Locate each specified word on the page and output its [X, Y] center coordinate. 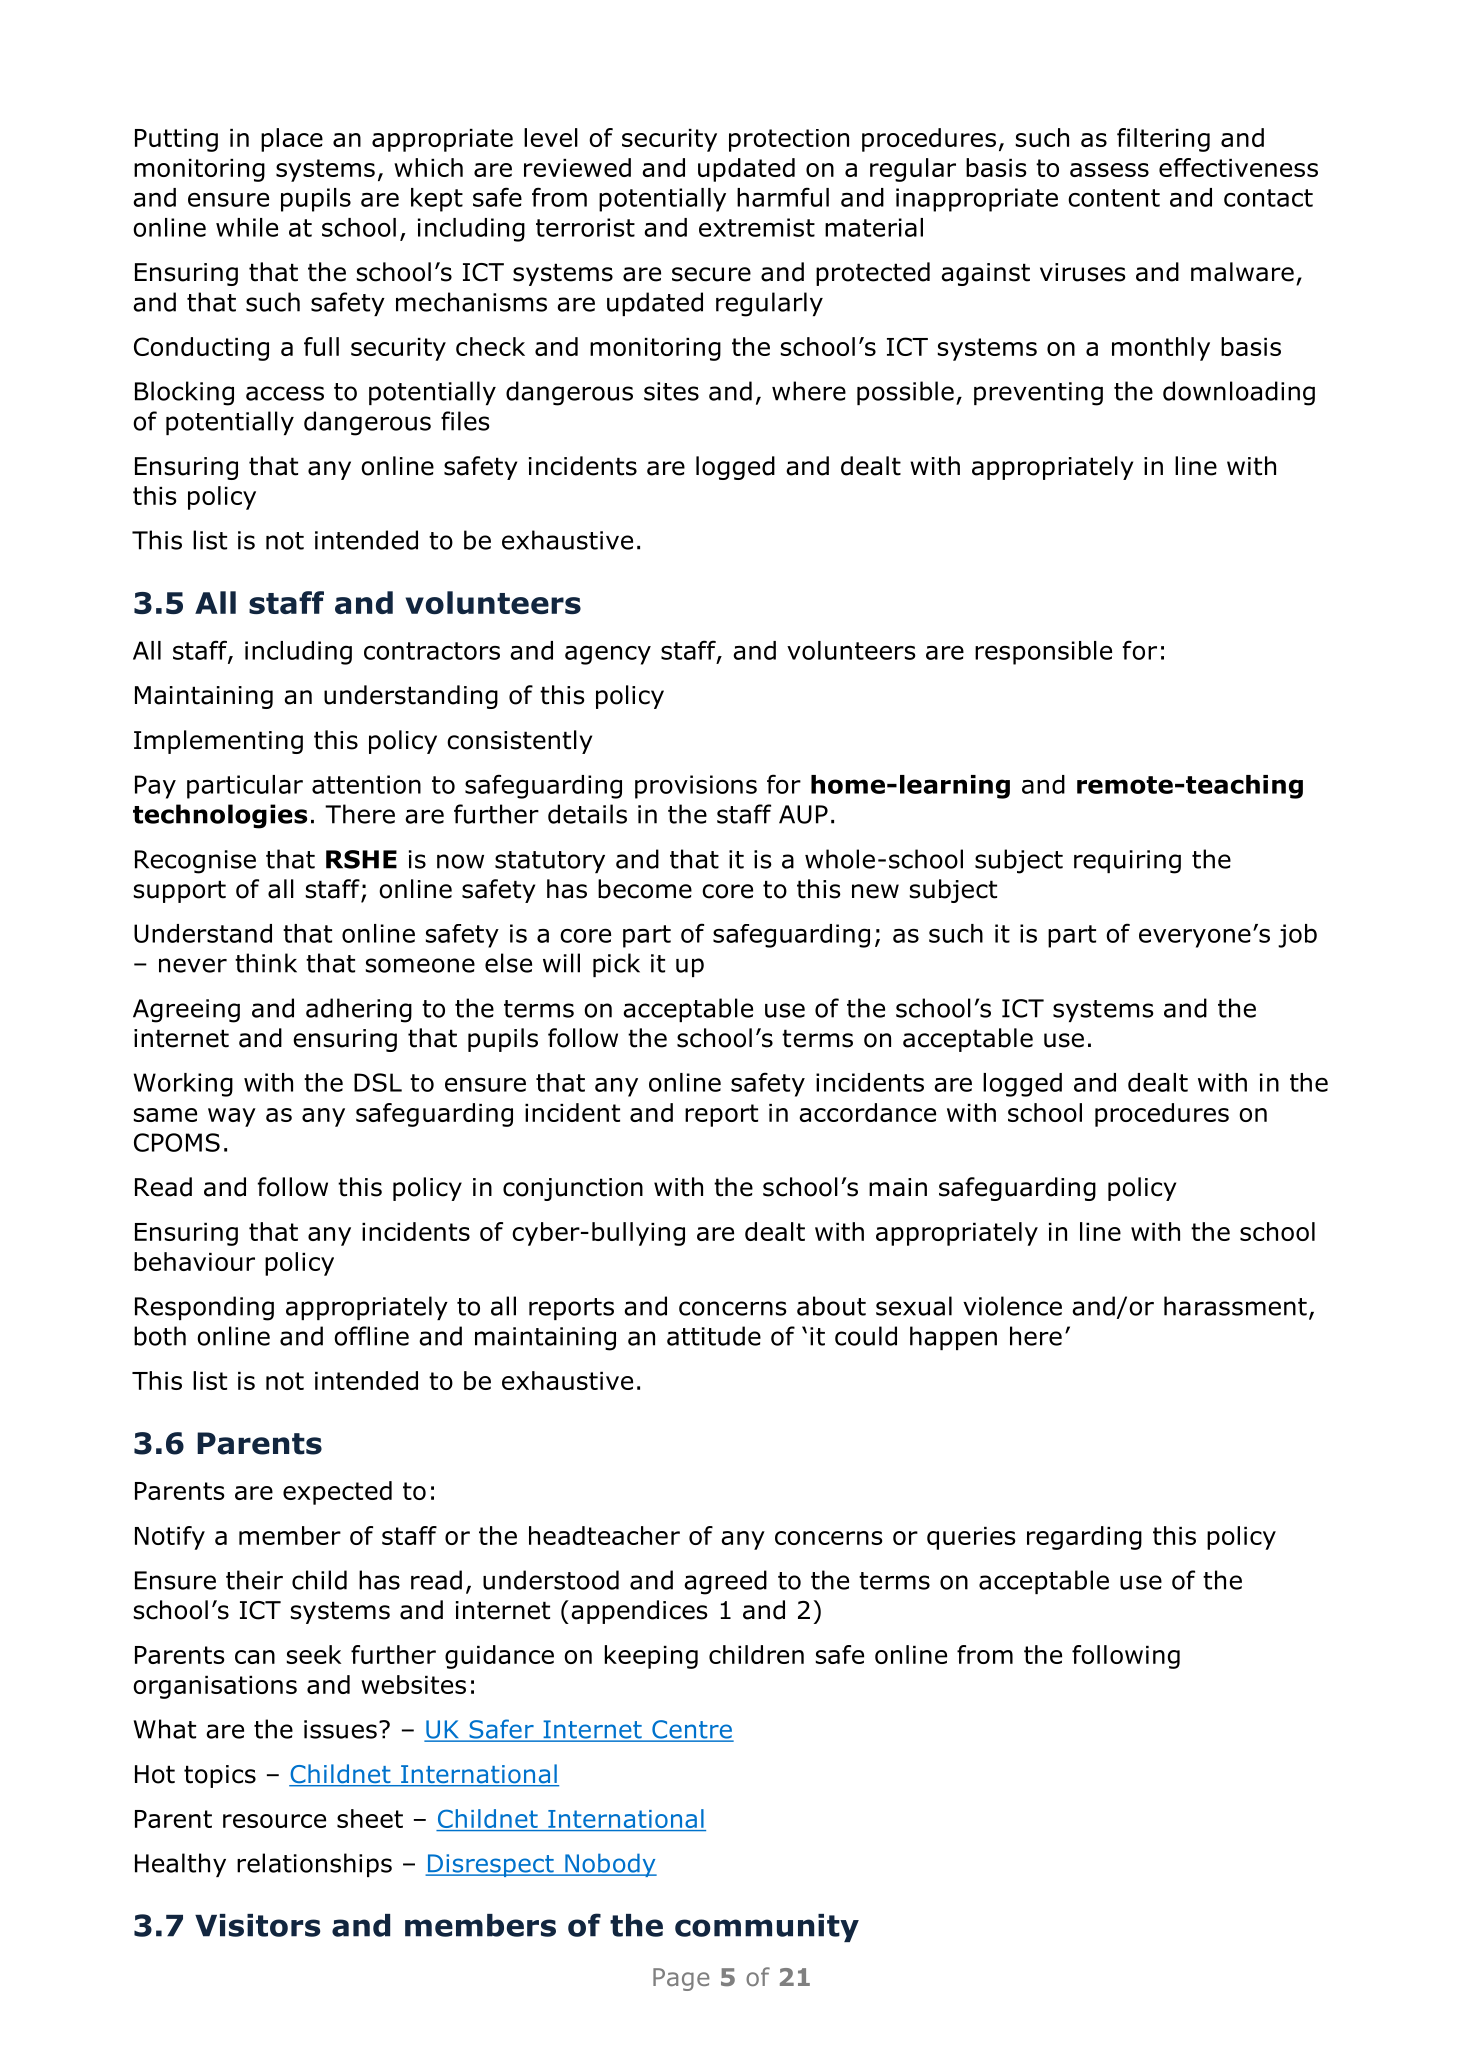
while [247, 227]
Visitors [257, 1925]
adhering [359, 1010]
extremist [757, 227]
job [1297, 936]
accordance [867, 1112]
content [1114, 198]
